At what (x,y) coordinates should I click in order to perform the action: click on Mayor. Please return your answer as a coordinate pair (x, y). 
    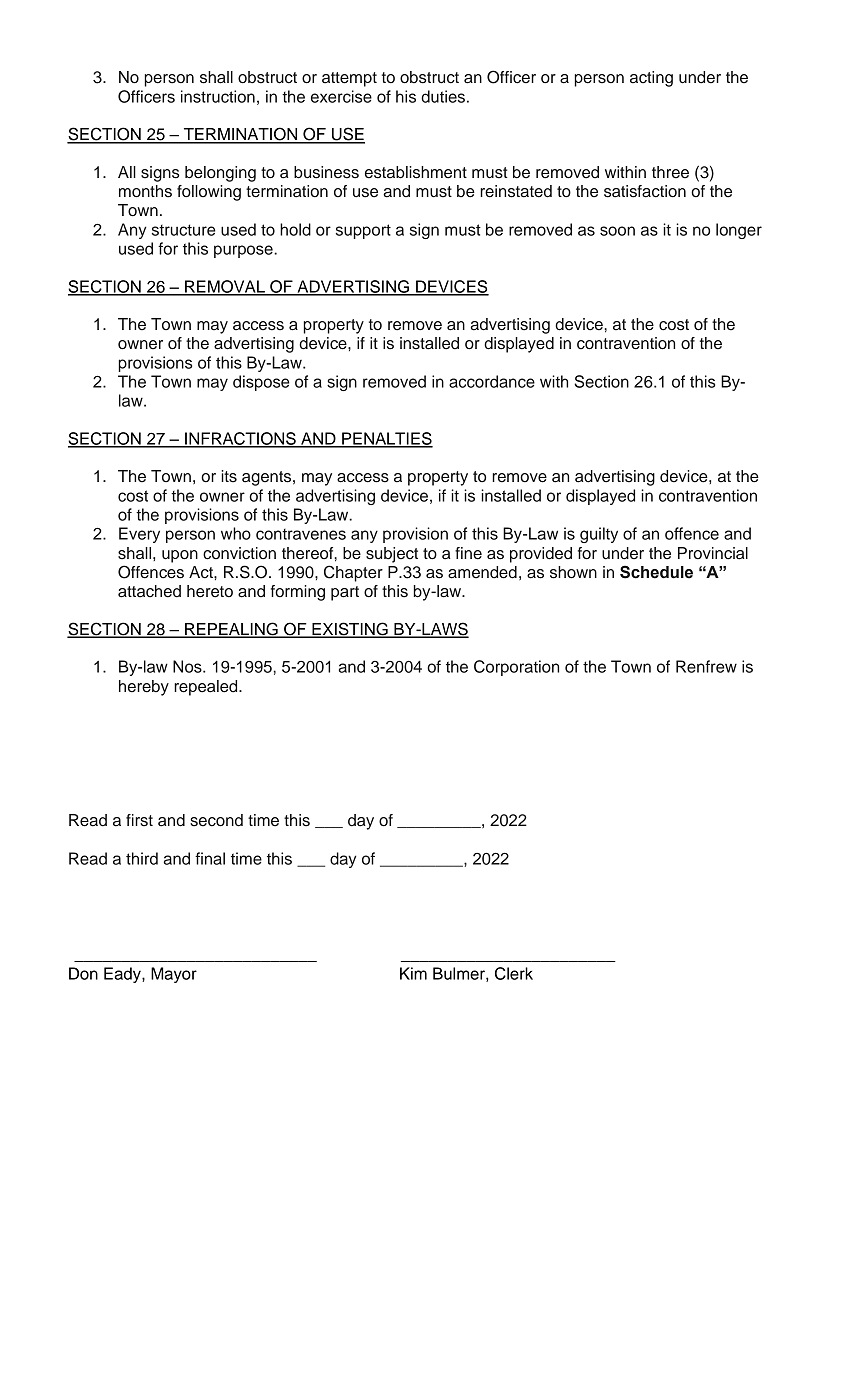
    Looking at the image, I should click on (174, 975).
